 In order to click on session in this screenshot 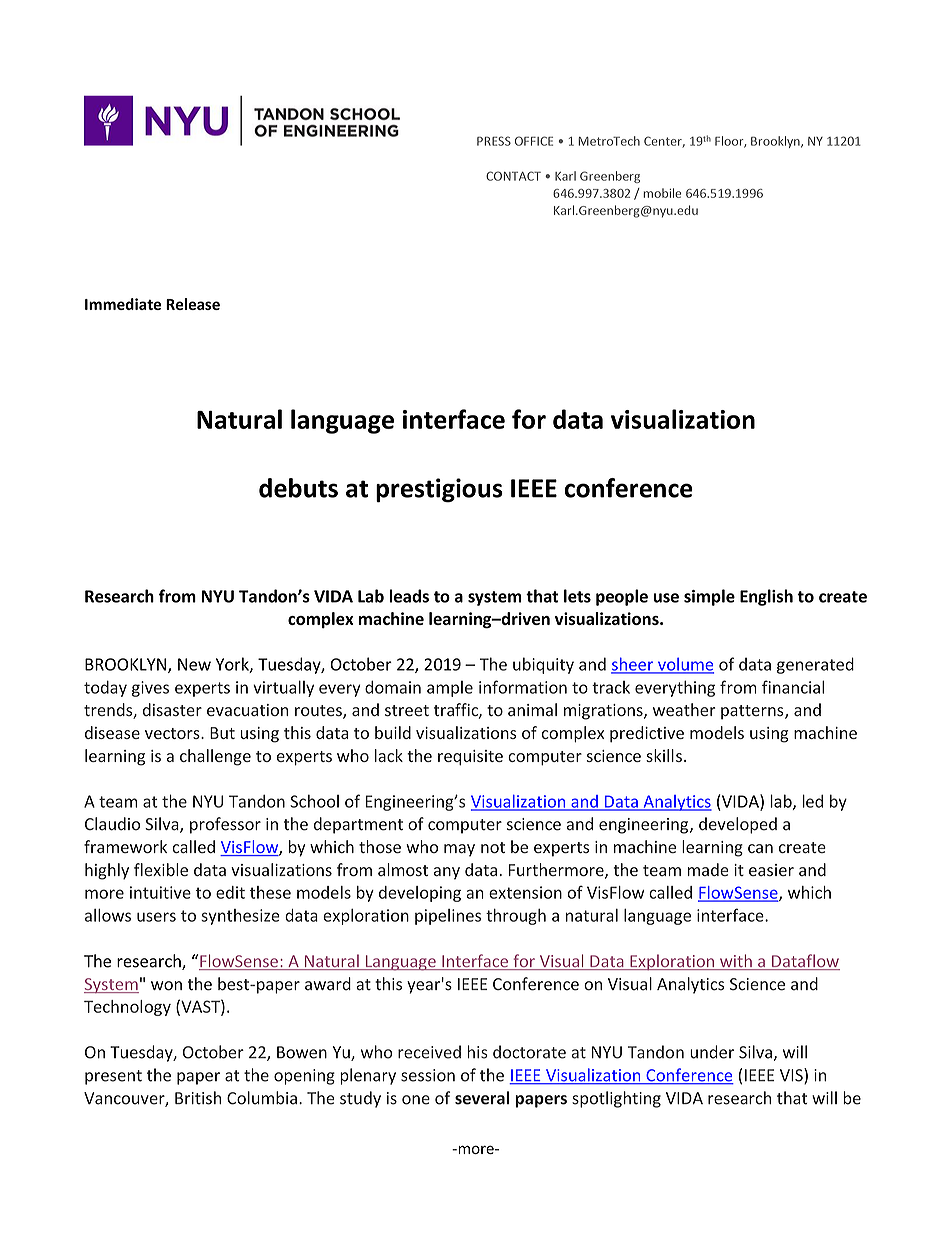, I will do `click(428, 1075)`.
